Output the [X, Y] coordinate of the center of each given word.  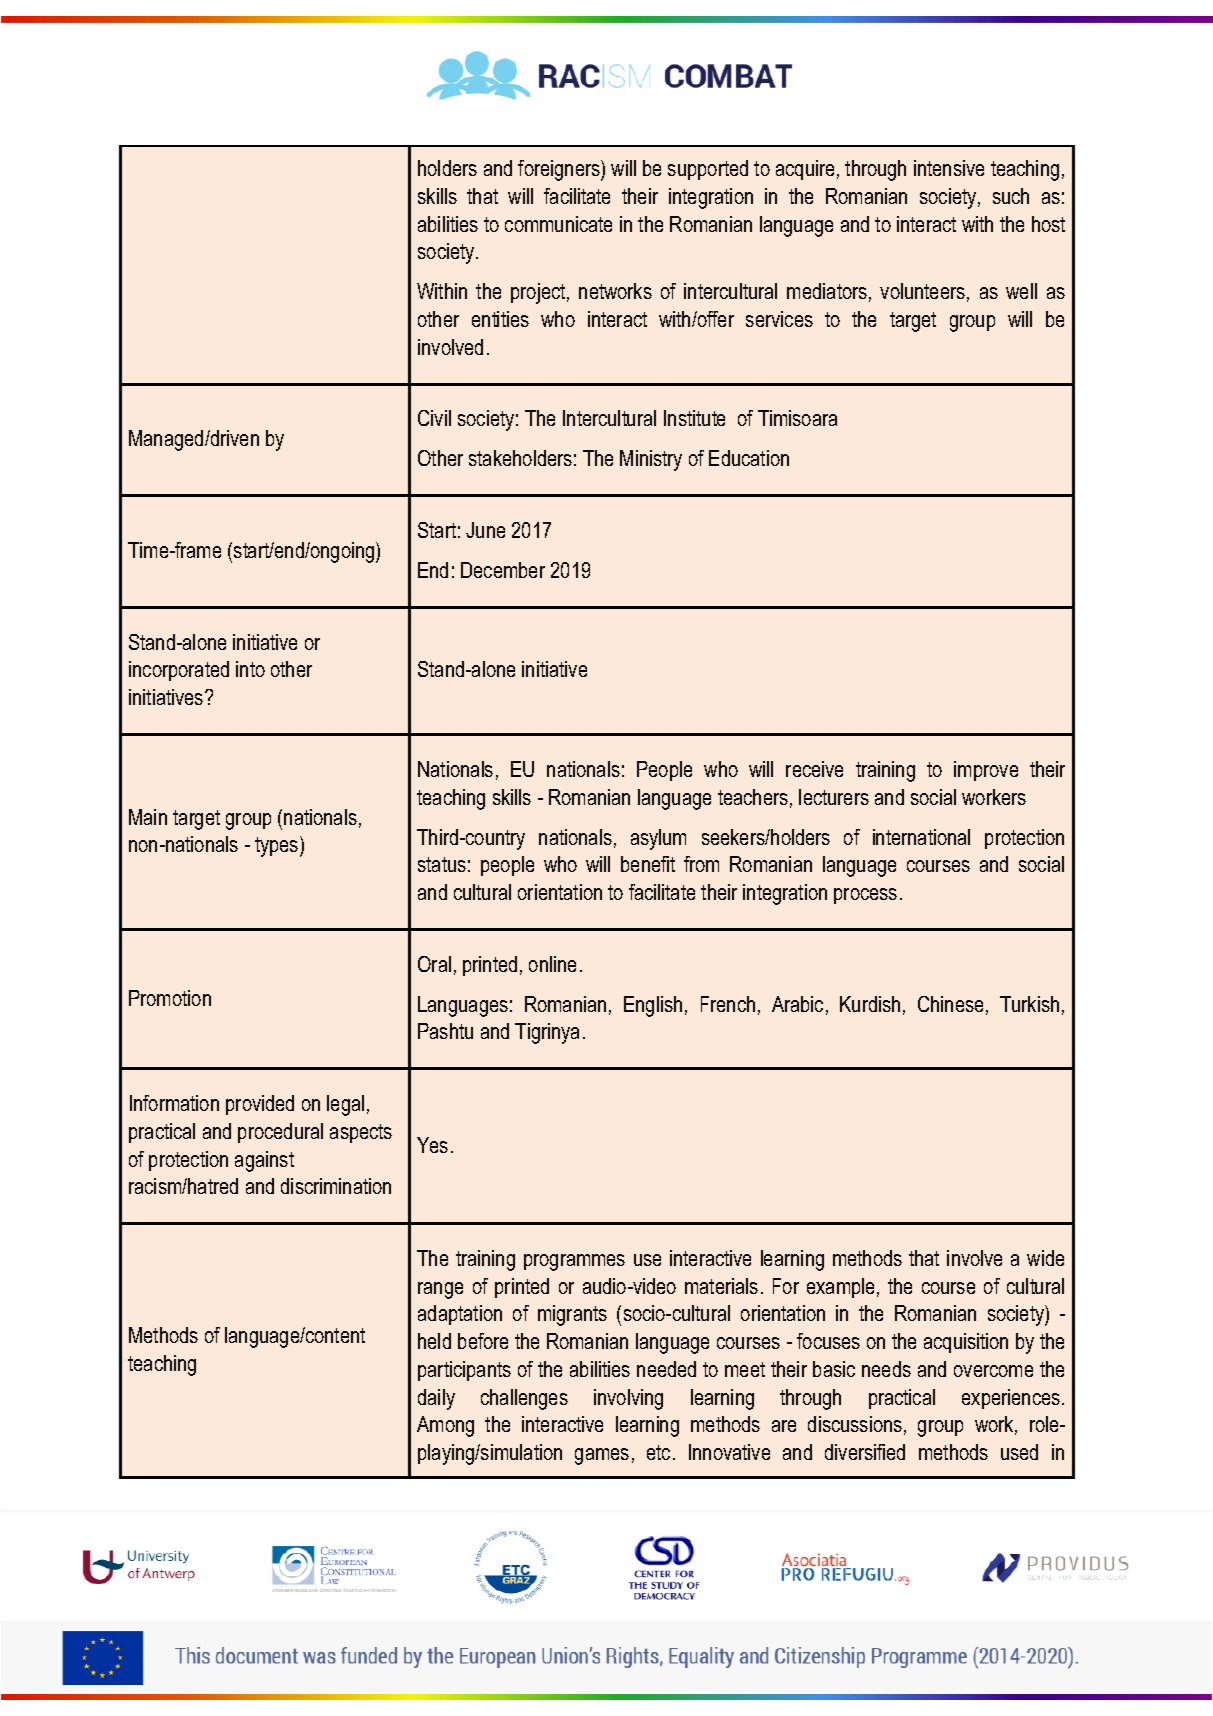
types [278, 846]
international [921, 837]
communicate [558, 224]
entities [500, 319]
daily [436, 1399]
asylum [658, 839]
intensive [949, 168]
